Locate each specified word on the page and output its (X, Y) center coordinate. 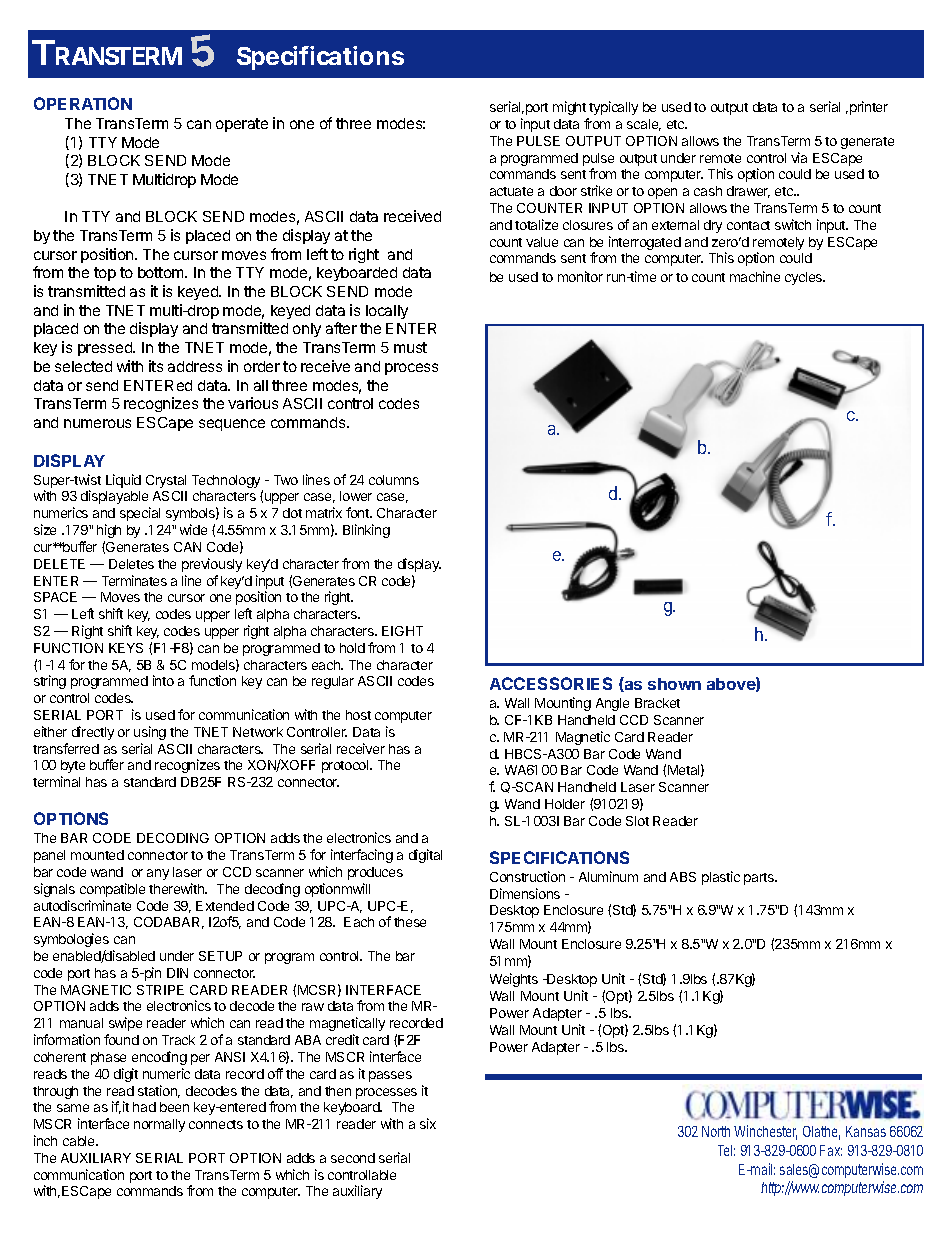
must (410, 347)
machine (755, 276)
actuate (511, 191)
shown (674, 684)
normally (159, 1125)
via (799, 157)
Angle (612, 704)
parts (760, 879)
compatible (112, 890)
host (358, 715)
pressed (106, 349)
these (410, 922)
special (140, 514)
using (150, 733)
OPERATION (83, 103)
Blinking (366, 531)
